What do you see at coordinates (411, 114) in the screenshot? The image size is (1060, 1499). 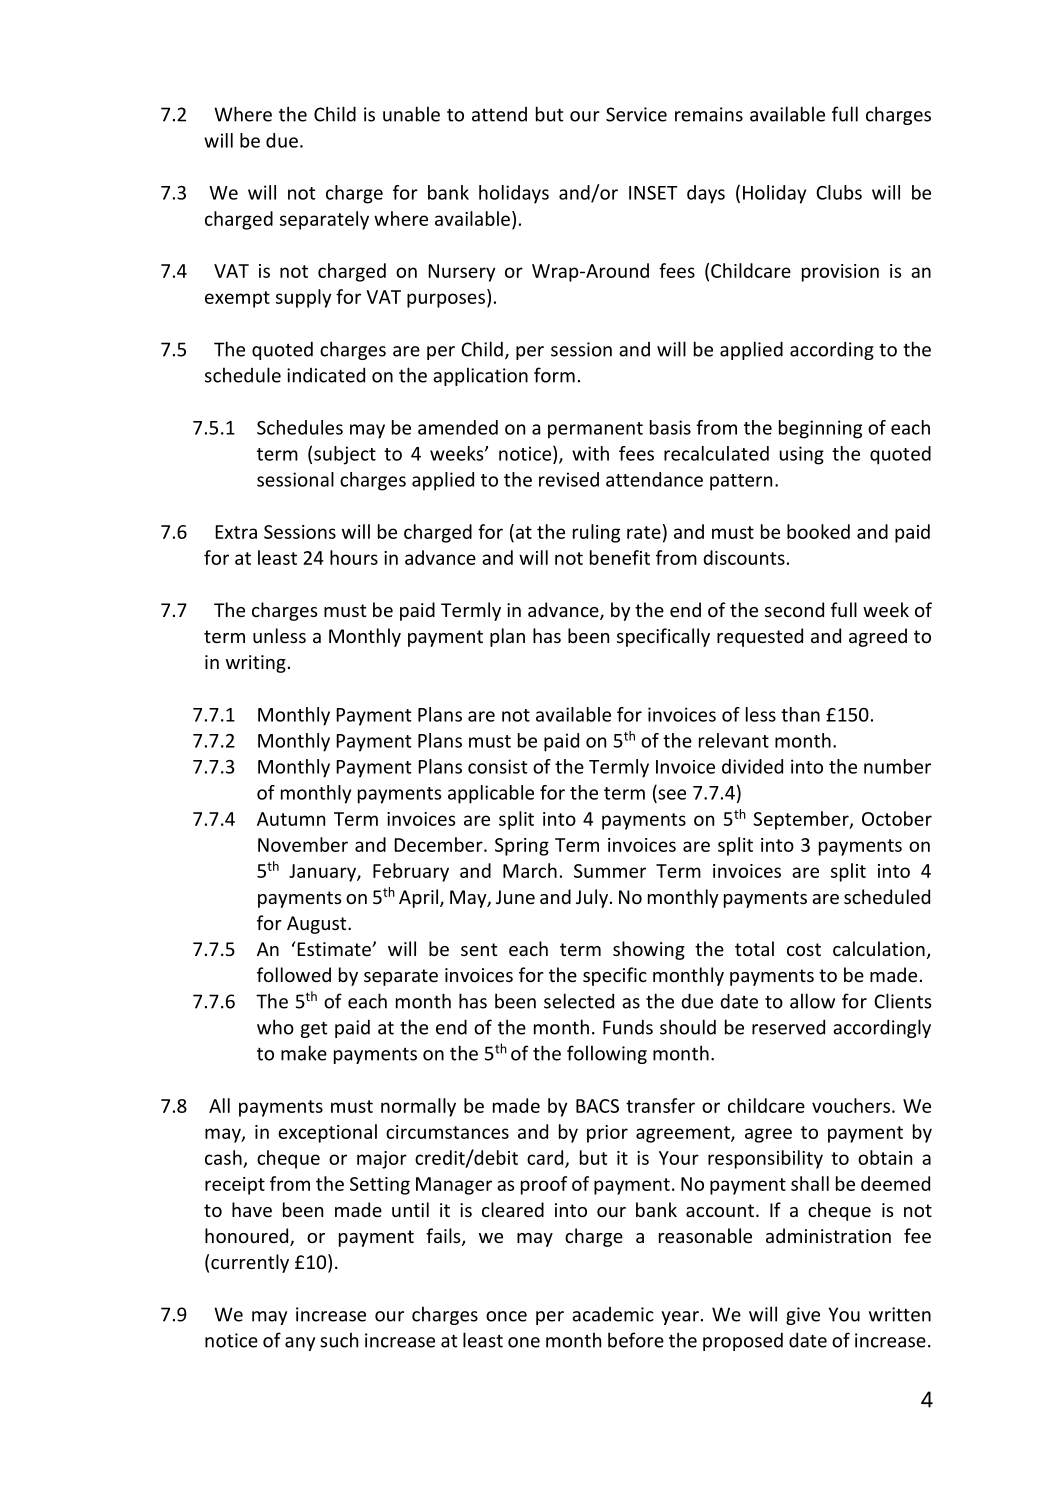 I see `unable` at bounding box center [411, 114].
